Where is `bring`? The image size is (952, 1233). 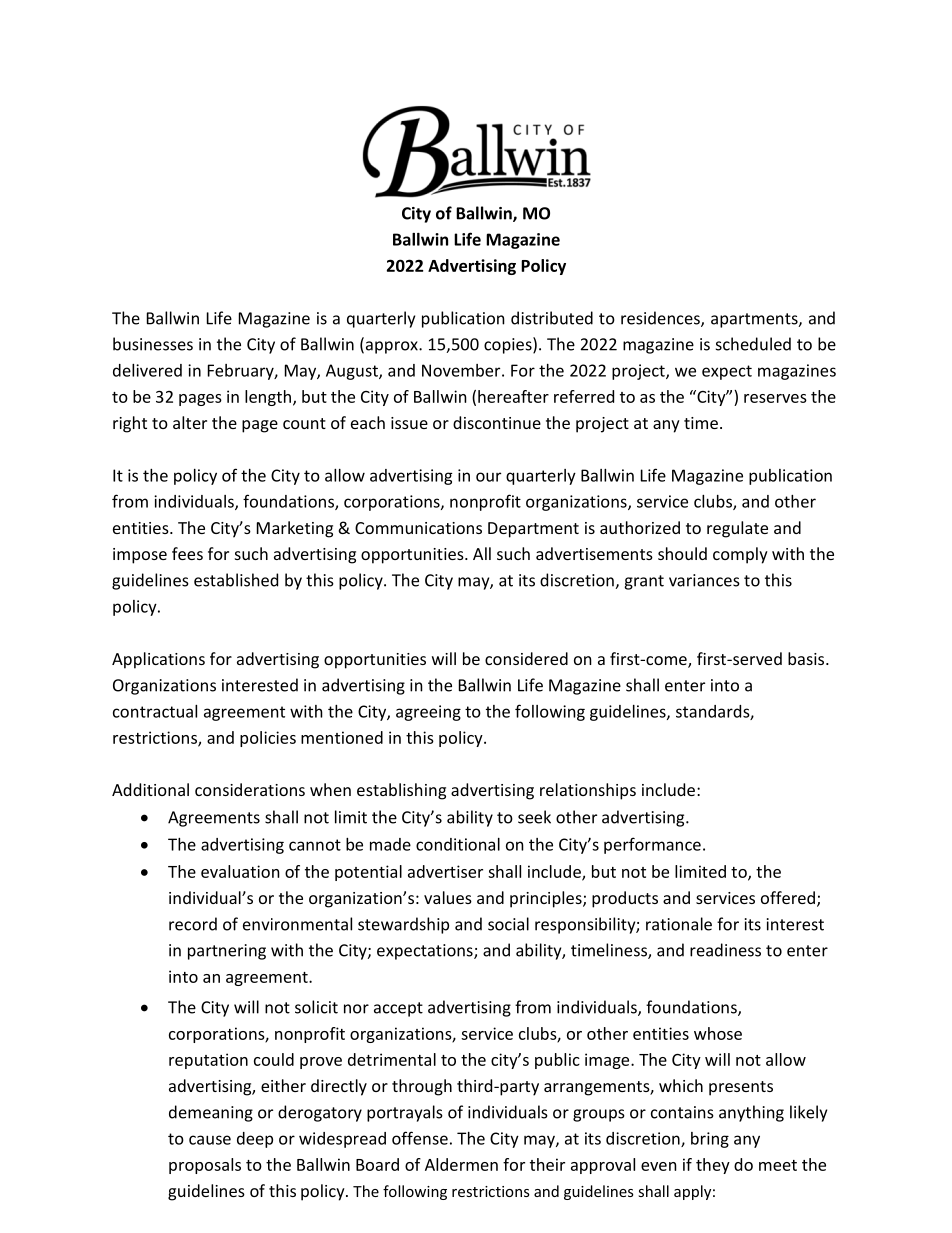
bring is located at coordinates (710, 1140).
